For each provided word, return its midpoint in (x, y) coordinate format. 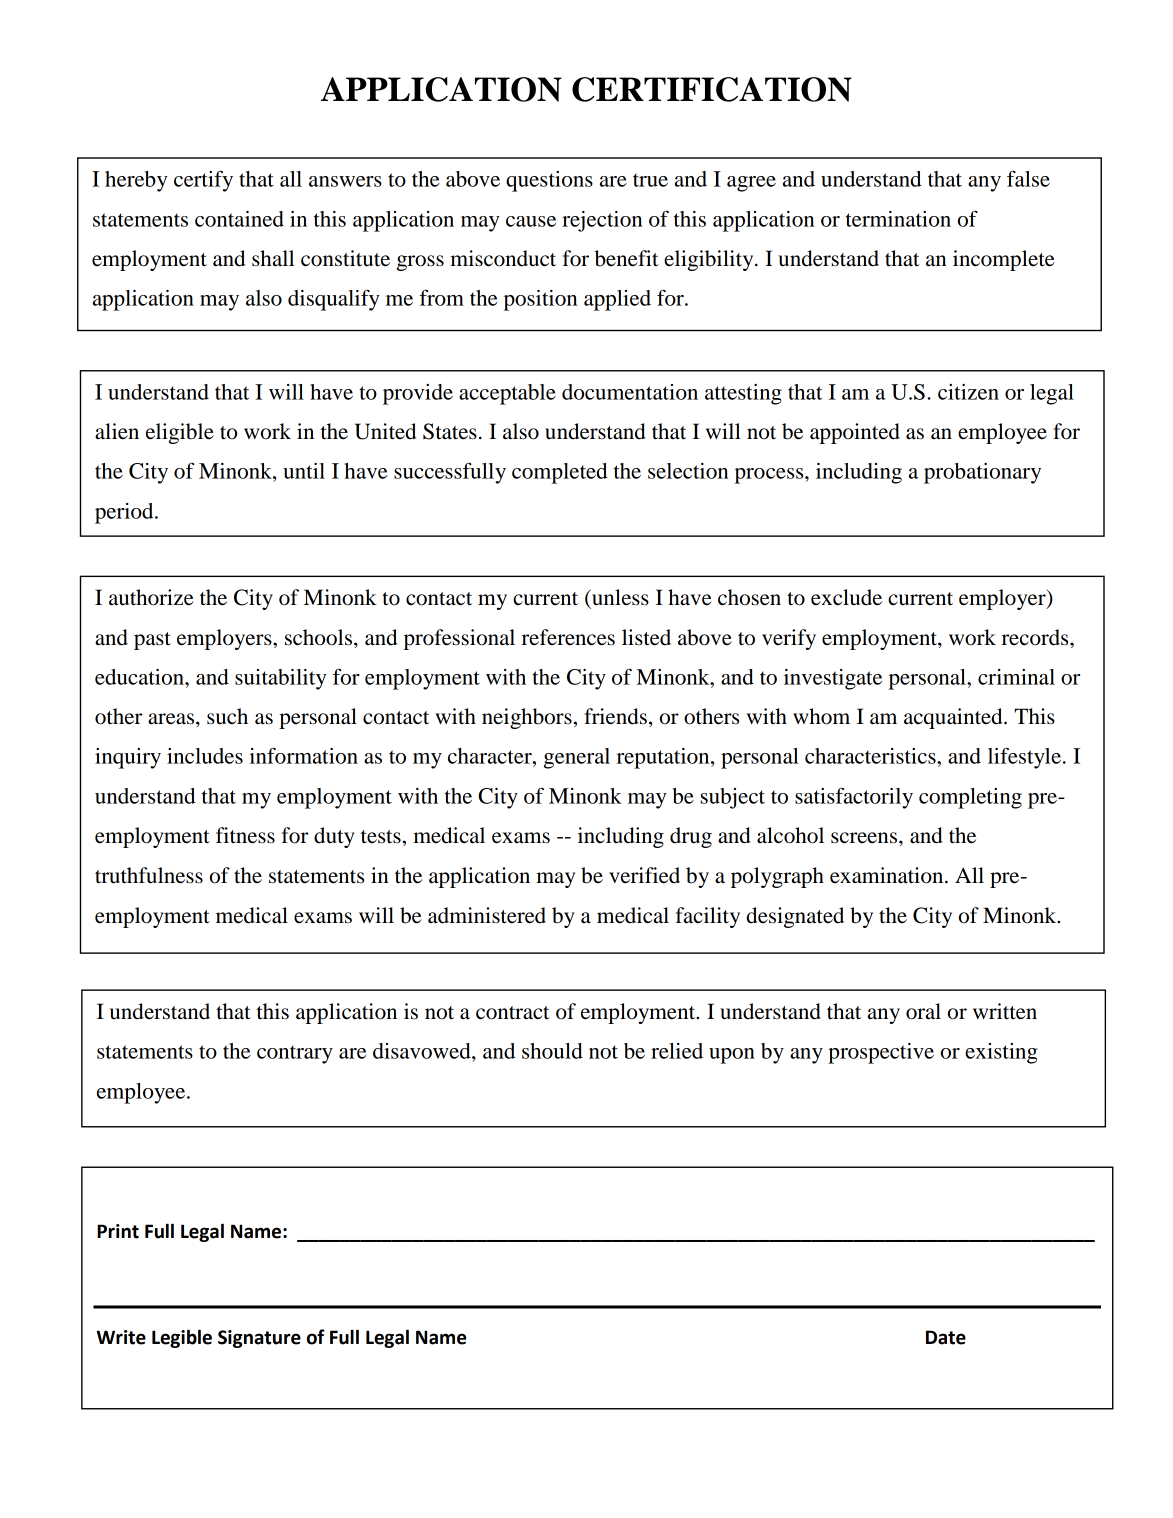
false (1028, 179)
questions (549, 181)
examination (888, 875)
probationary (982, 473)
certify (203, 181)
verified (644, 875)
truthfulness (149, 875)
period (125, 513)
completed (560, 473)
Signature (259, 1339)
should (552, 1051)
